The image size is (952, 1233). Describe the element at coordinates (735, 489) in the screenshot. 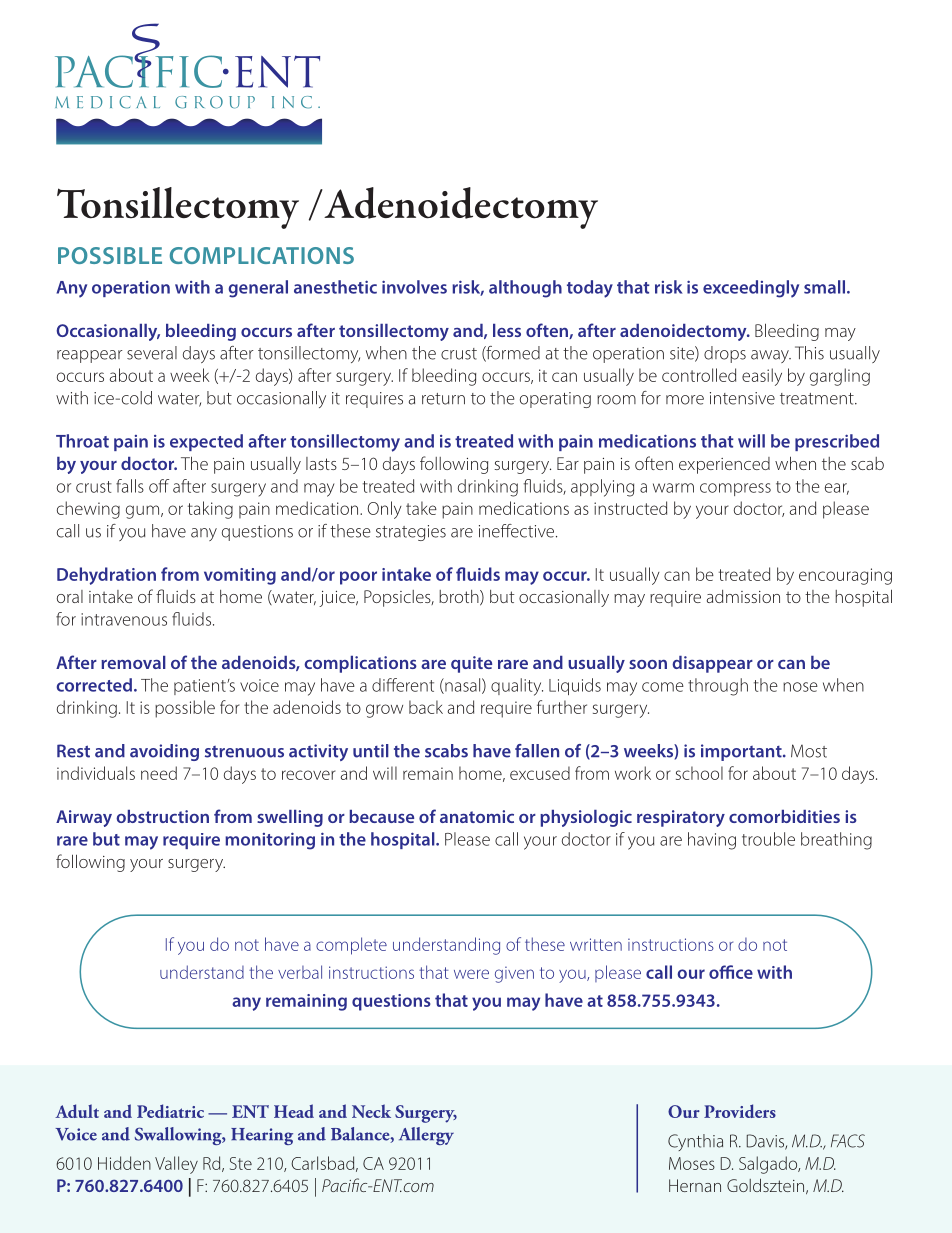

I see `compress` at that location.
